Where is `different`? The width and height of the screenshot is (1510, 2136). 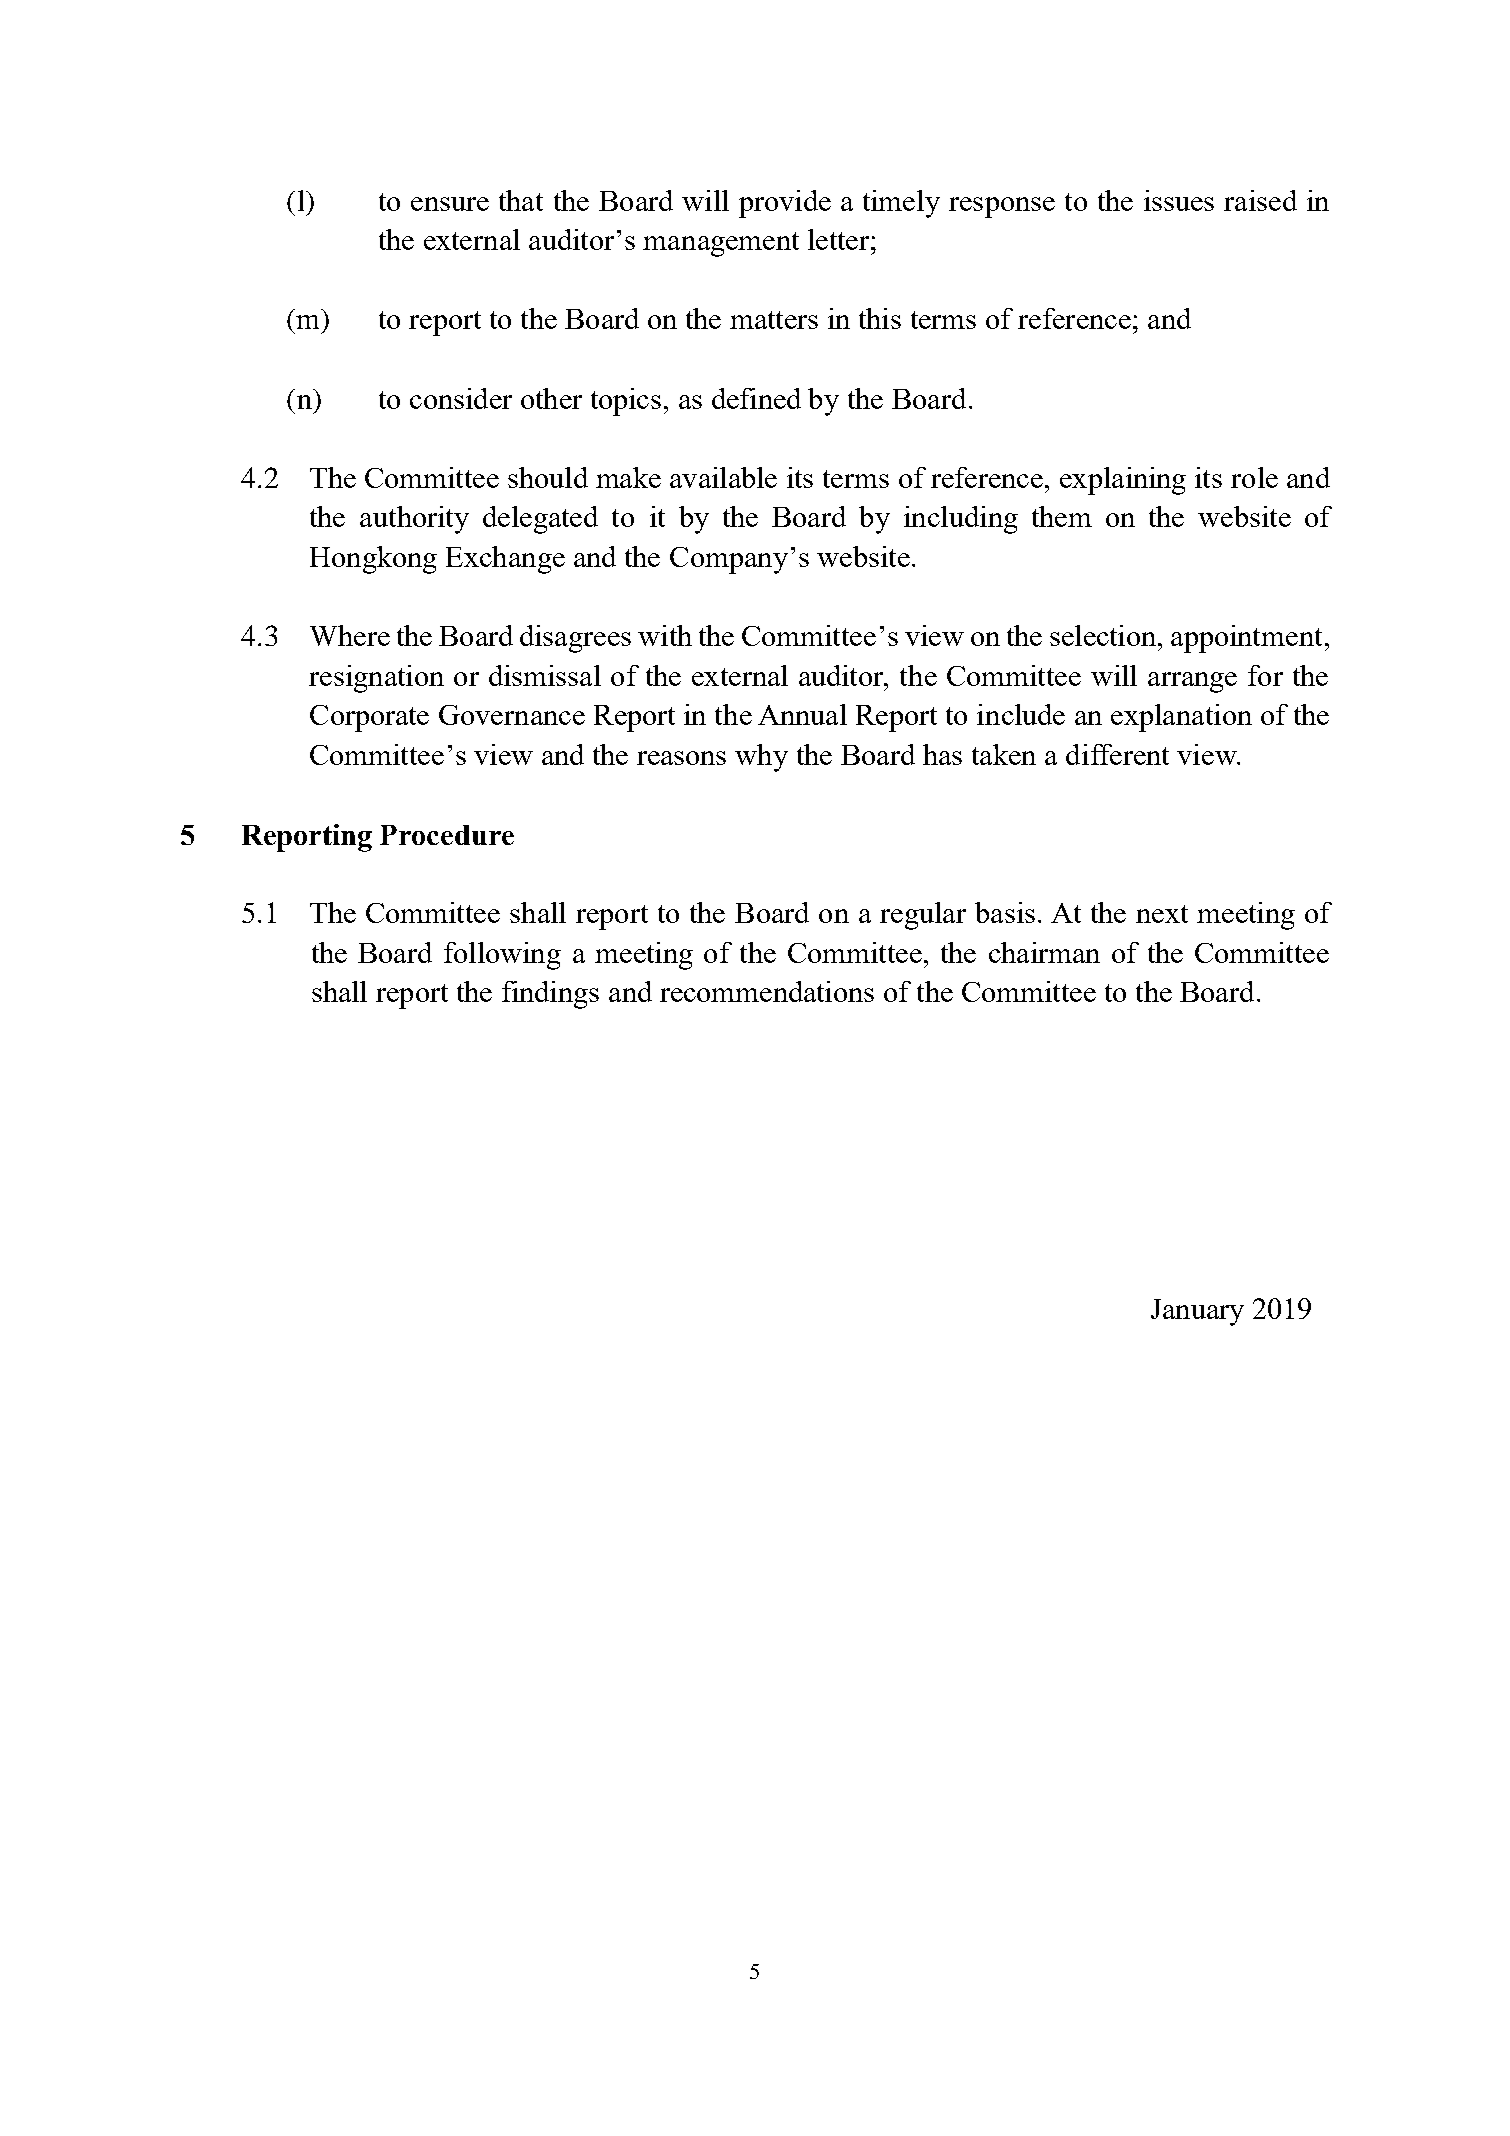 different is located at coordinates (1117, 754).
